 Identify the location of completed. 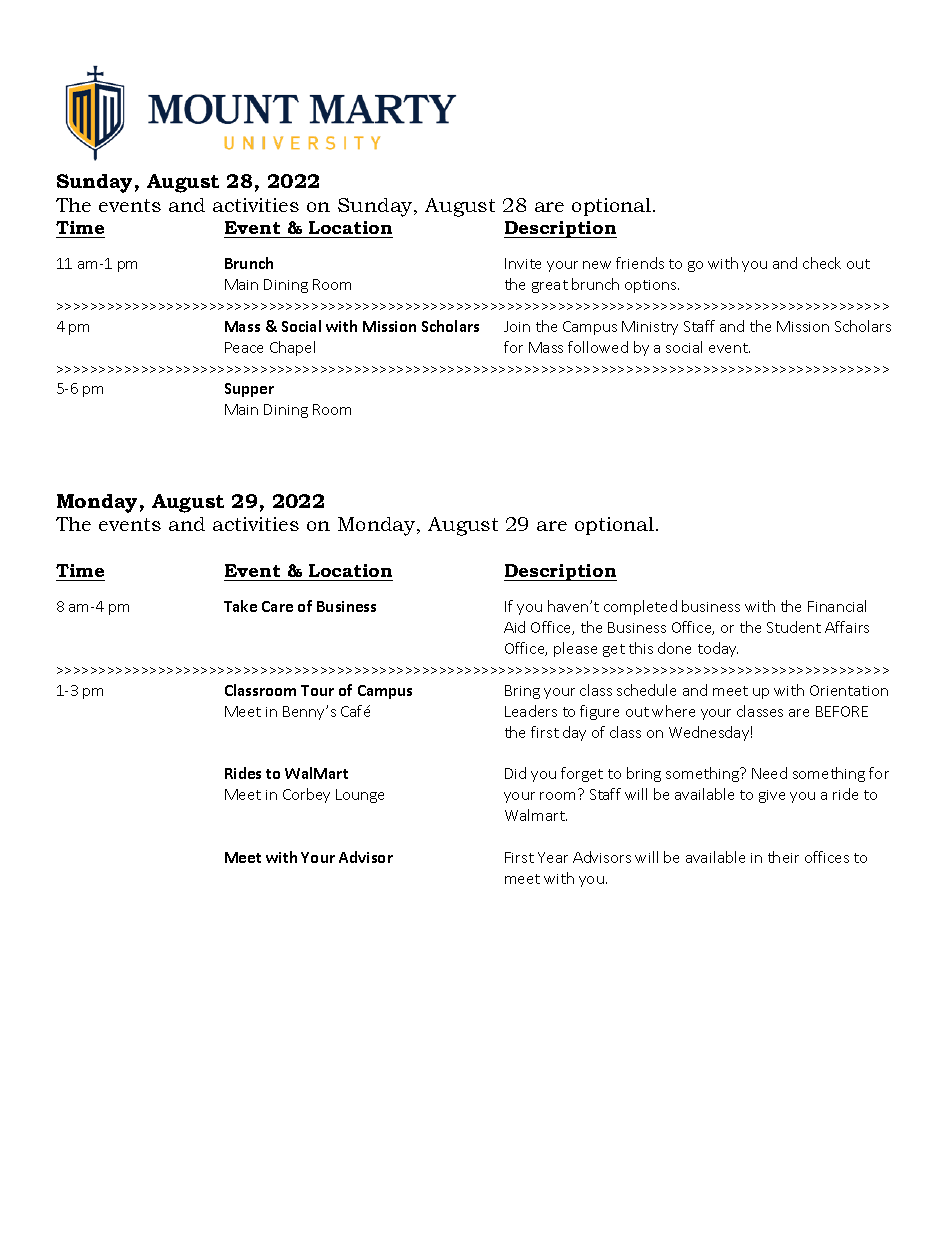
(640, 607).
